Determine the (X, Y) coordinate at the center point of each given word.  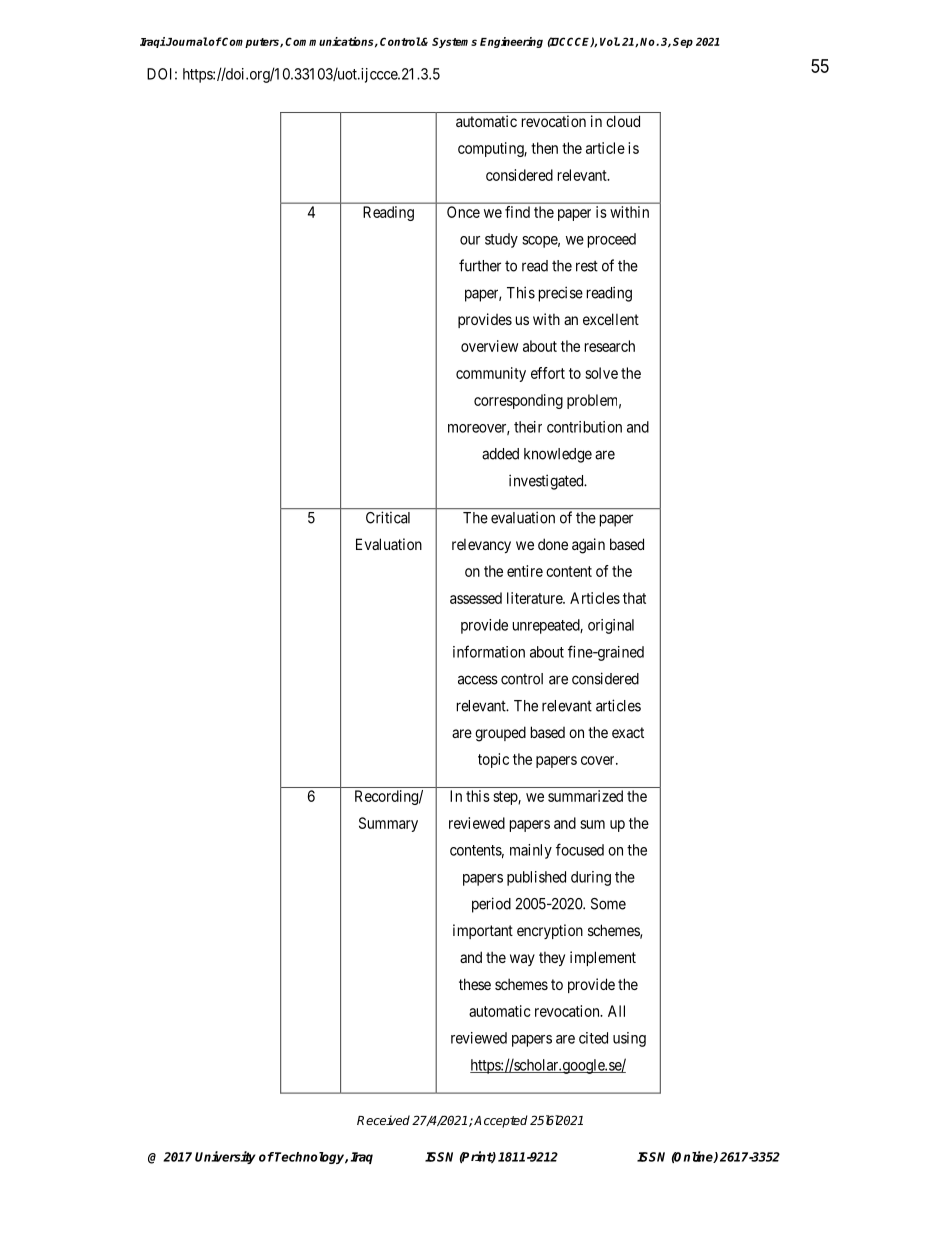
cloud (623, 121)
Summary (388, 824)
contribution (584, 427)
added (500, 454)
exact (628, 732)
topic (493, 760)
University (225, 1157)
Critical (388, 517)
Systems (454, 42)
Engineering (511, 42)
